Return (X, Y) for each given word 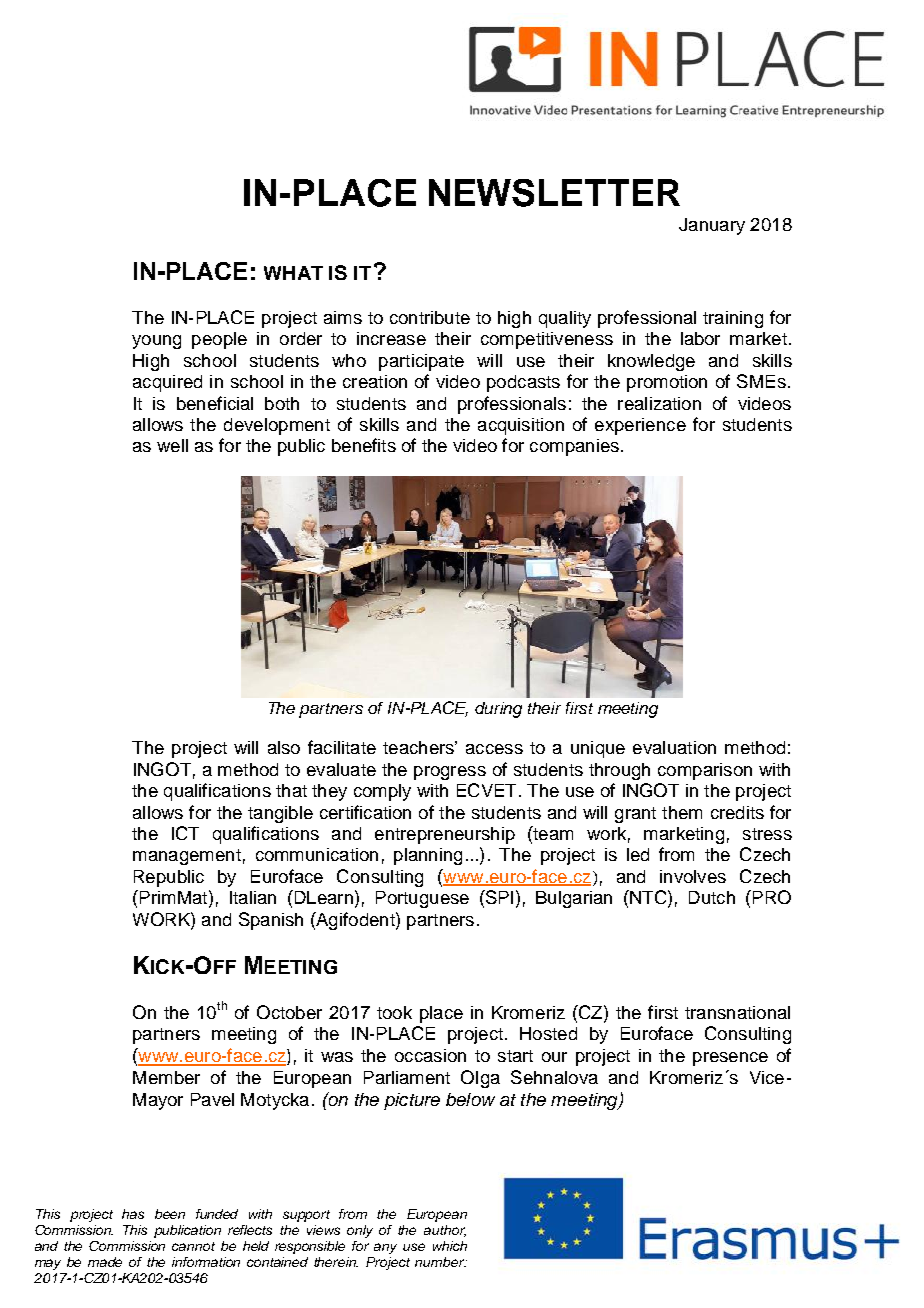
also (284, 747)
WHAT (293, 273)
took (394, 1012)
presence (730, 1059)
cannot (193, 1246)
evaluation (674, 747)
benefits (364, 445)
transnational (737, 1012)
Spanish (271, 921)
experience (640, 426)
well (172, 445)
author (445, 1231)
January (712, 226)
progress (450, 773)
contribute (430, 317)
